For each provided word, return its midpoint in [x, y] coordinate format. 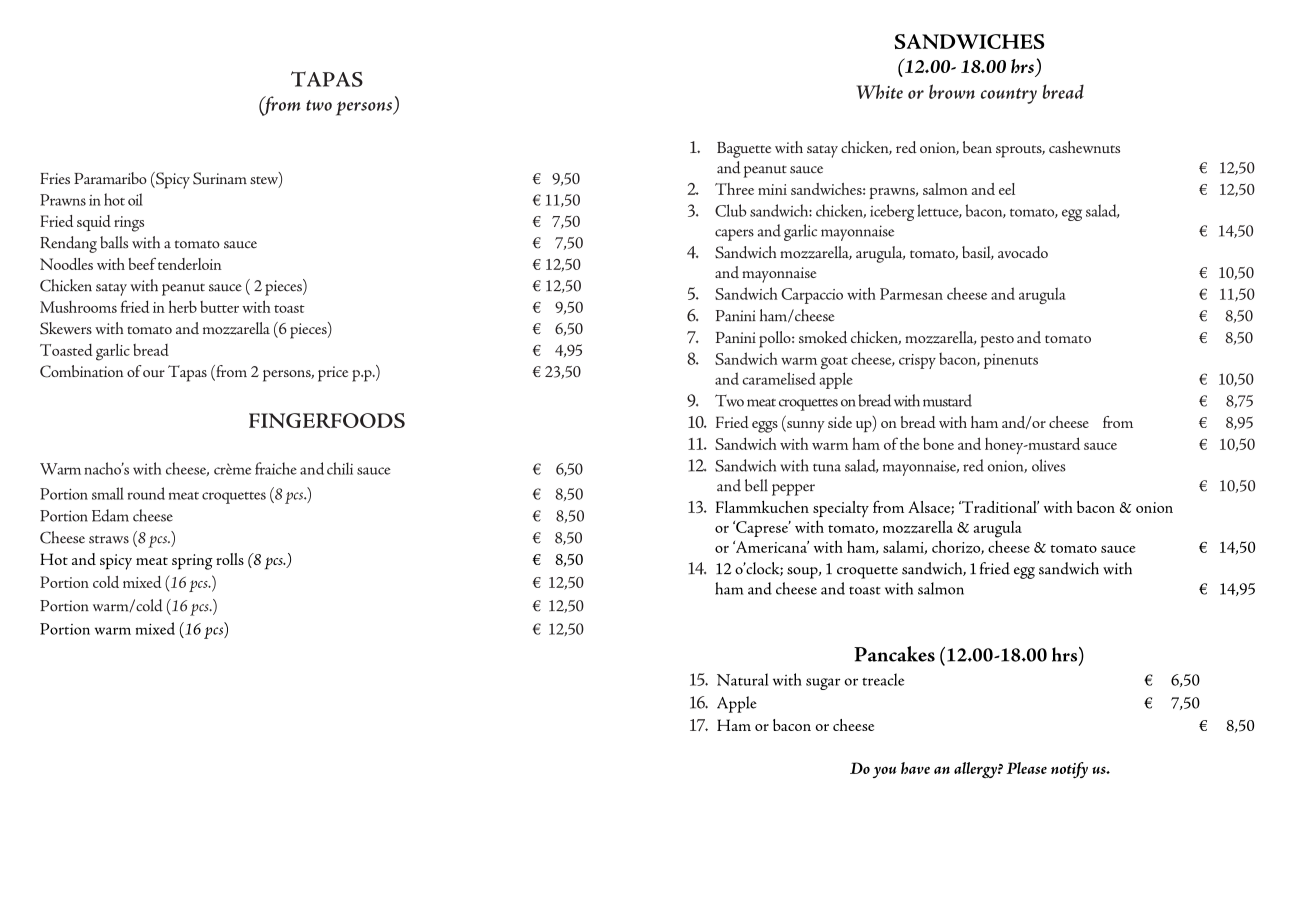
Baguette [744, 150]
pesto [997, 341]
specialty [841, 509]
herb [183, 306]
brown [952, 91]
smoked [823, 337]
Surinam [220, 178]
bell [756, 485]
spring [192, 562]
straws [109, 539]
